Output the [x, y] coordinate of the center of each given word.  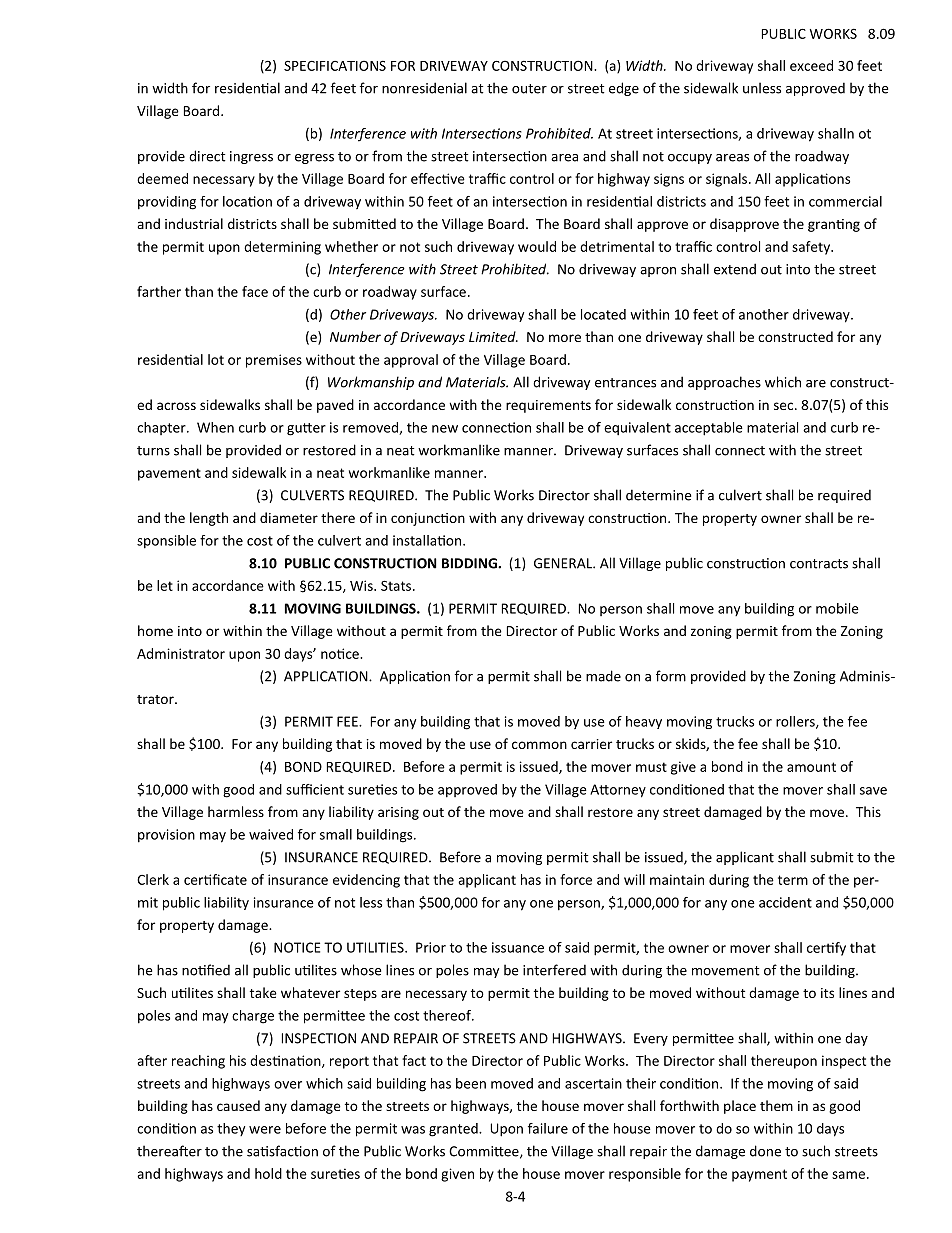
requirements [548, 406]
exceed [811, 65]
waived [271, 834]
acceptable [709, 429]
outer [529, 89]
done [765, 1151]
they [231, 1129]
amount [811, 767]
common [539, 745]
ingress [251, 157]
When [215, 427]
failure [548, 1128]
